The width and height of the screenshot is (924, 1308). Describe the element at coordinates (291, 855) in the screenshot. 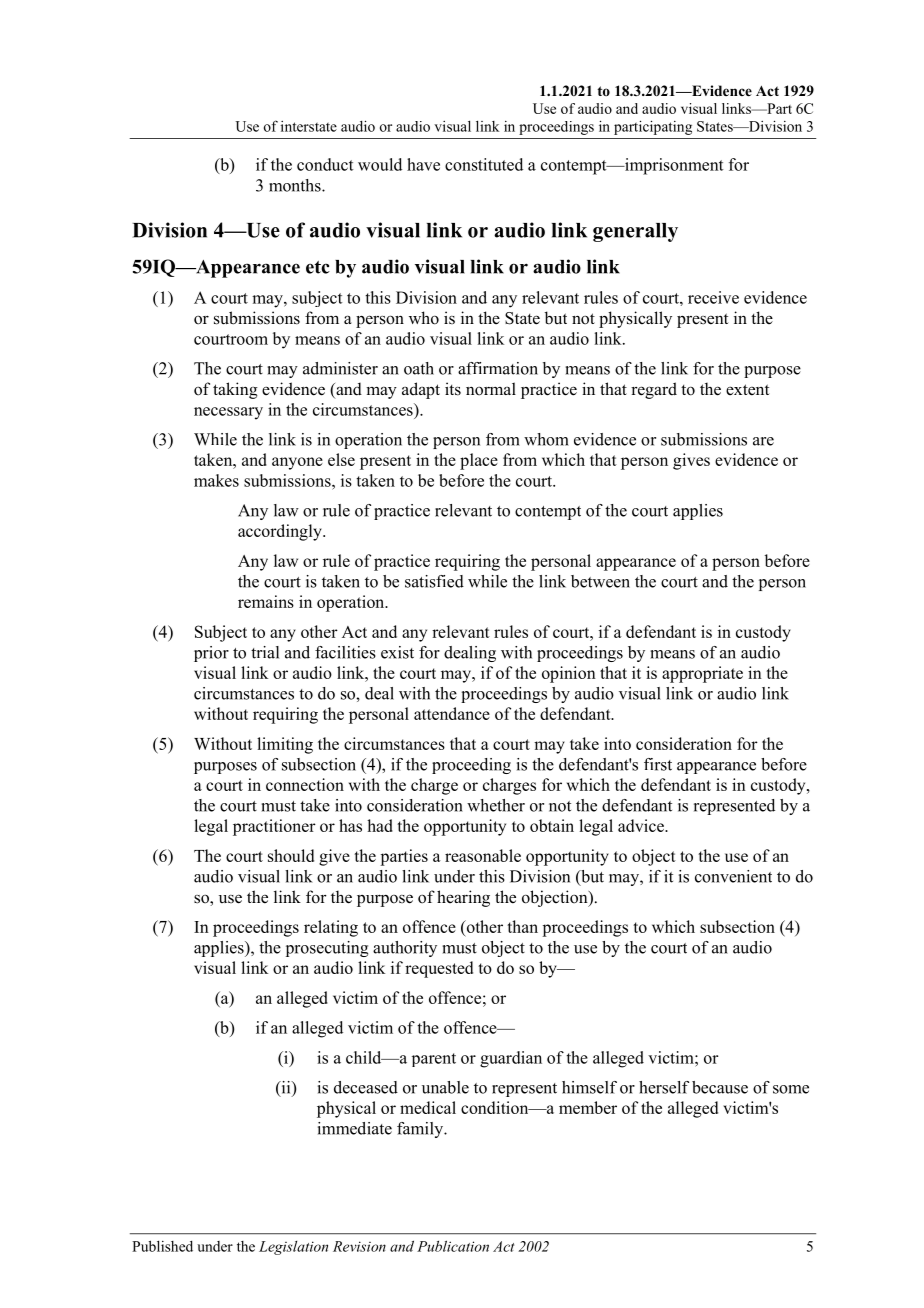

I see `should` at that location.
